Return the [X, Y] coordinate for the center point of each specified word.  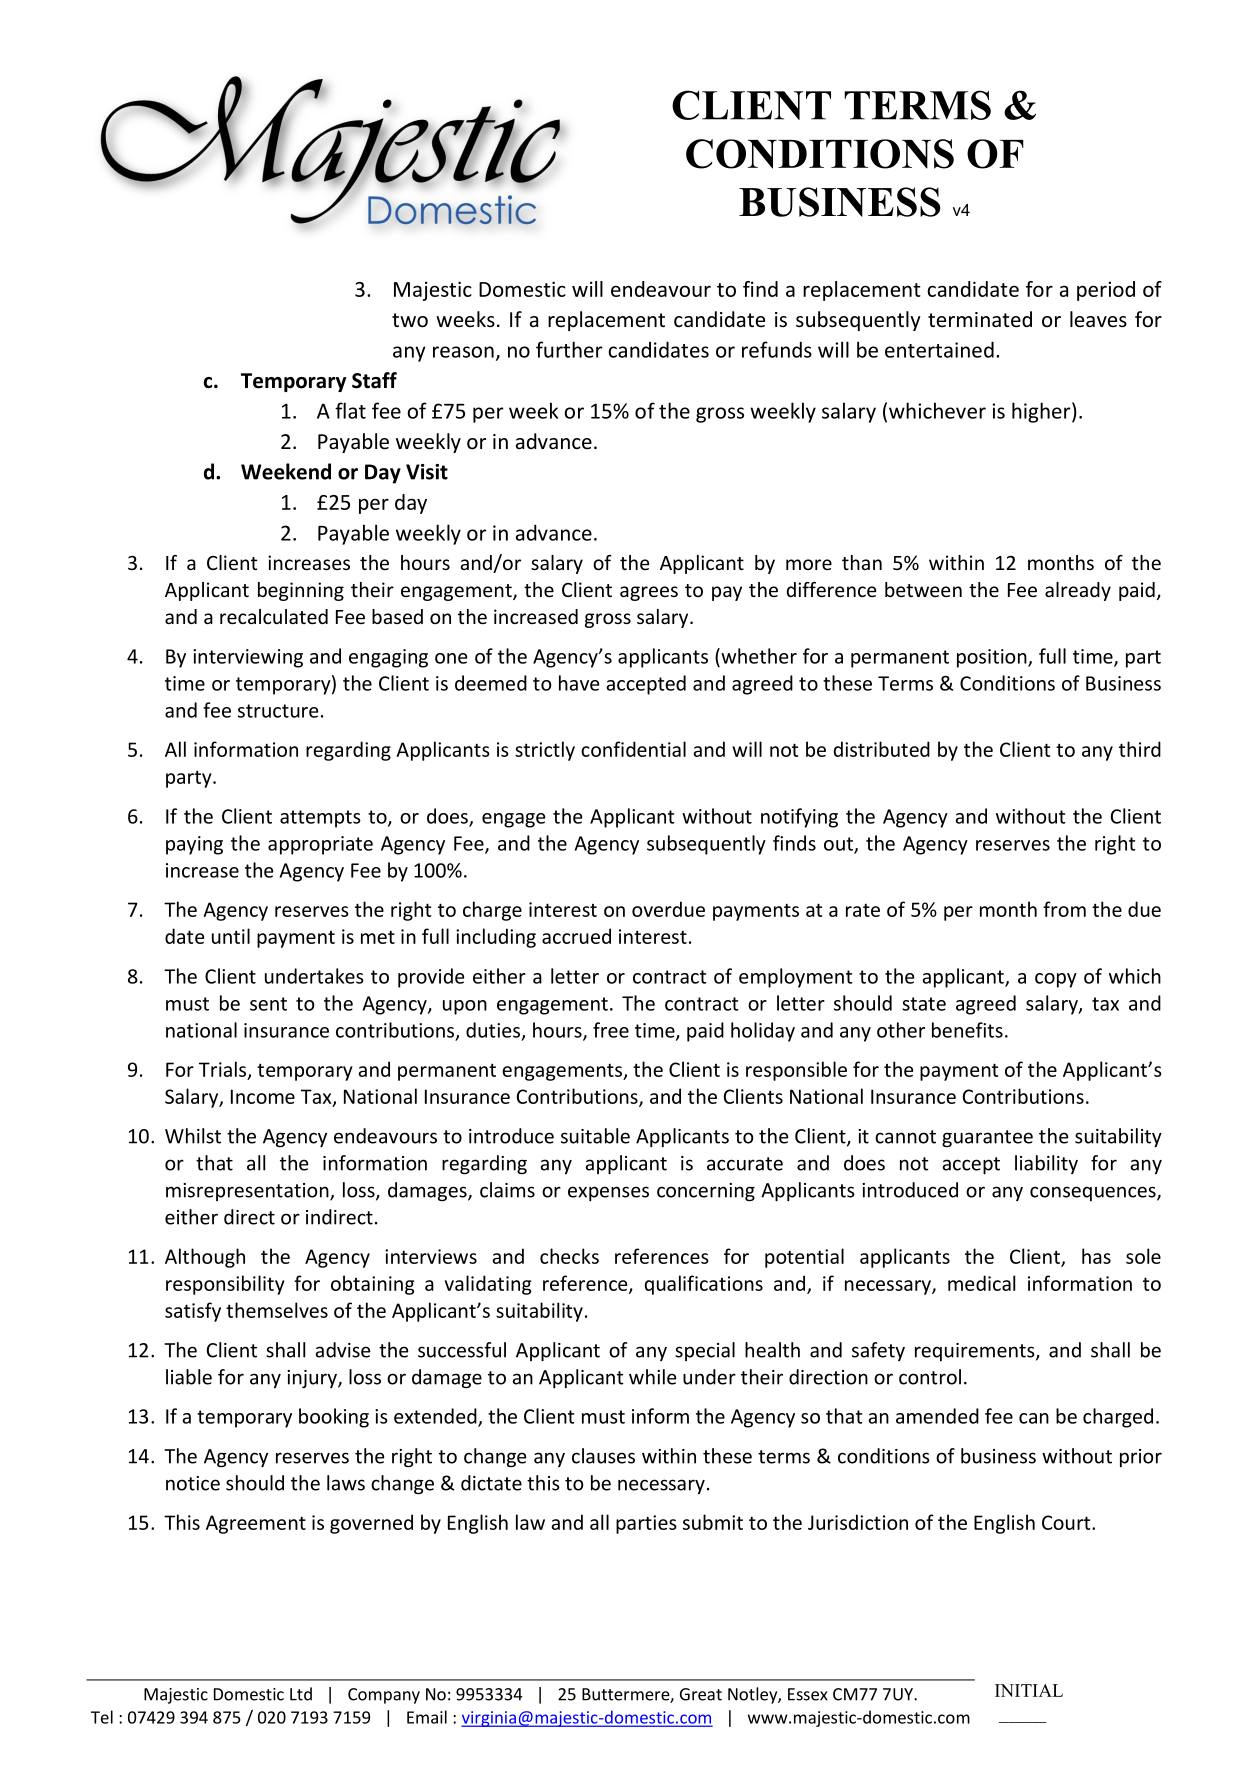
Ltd [301, 1694]
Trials [224, 1070]
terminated [980, 319]
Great [701, 1694]
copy [1056, 980]
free [611, 1030]
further [569, 349]
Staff [374, 380]
